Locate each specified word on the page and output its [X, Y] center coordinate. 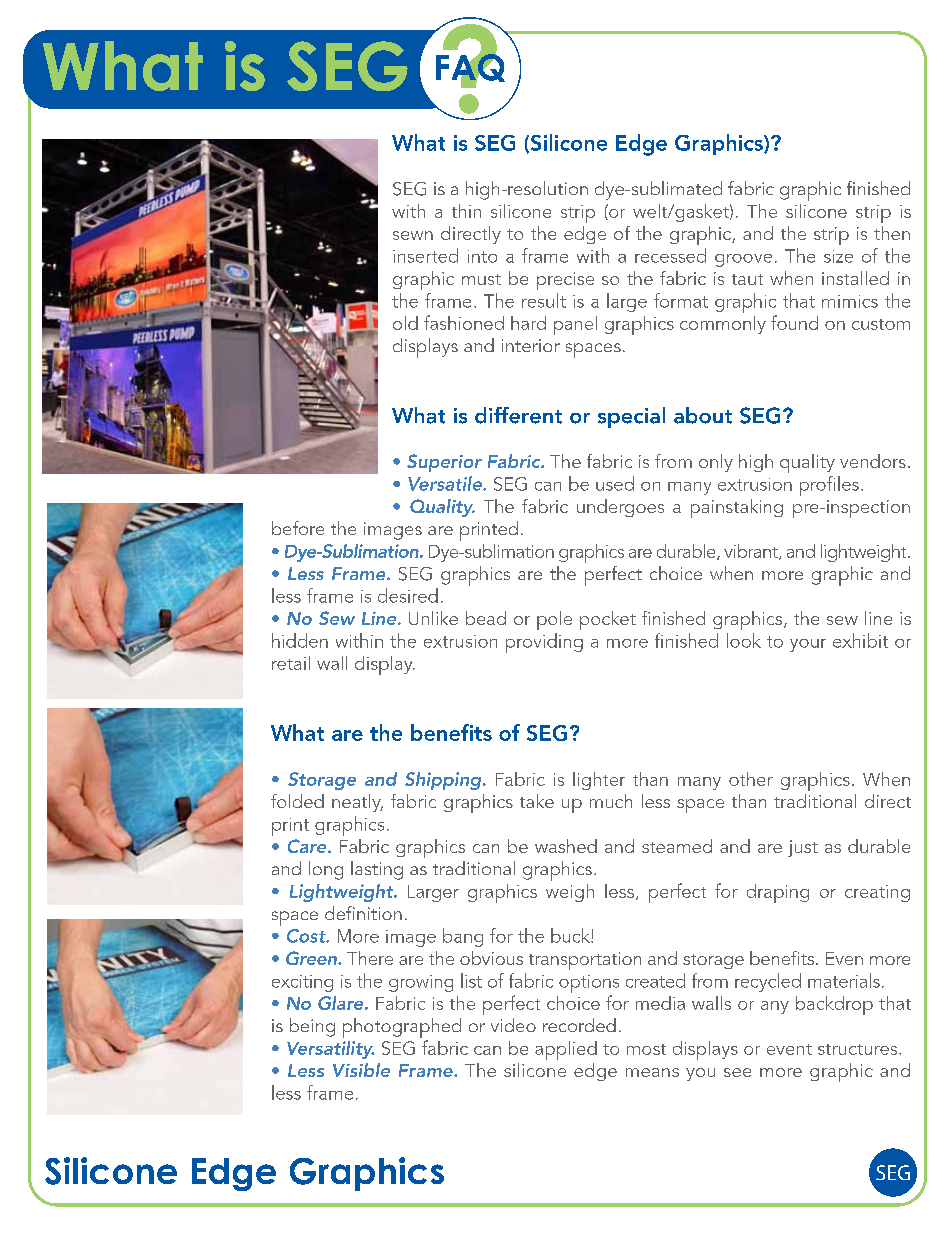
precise [565, 281]
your [808, 645]
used [615, 483]
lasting [377, 870]
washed [566, 846]
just [803, 848]
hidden [300, 640]
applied [566, 1050]
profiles [829, 486]
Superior [444, 463]
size [838, 256]
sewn [413, 235]
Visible [361, 1070]
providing [544, 643]
